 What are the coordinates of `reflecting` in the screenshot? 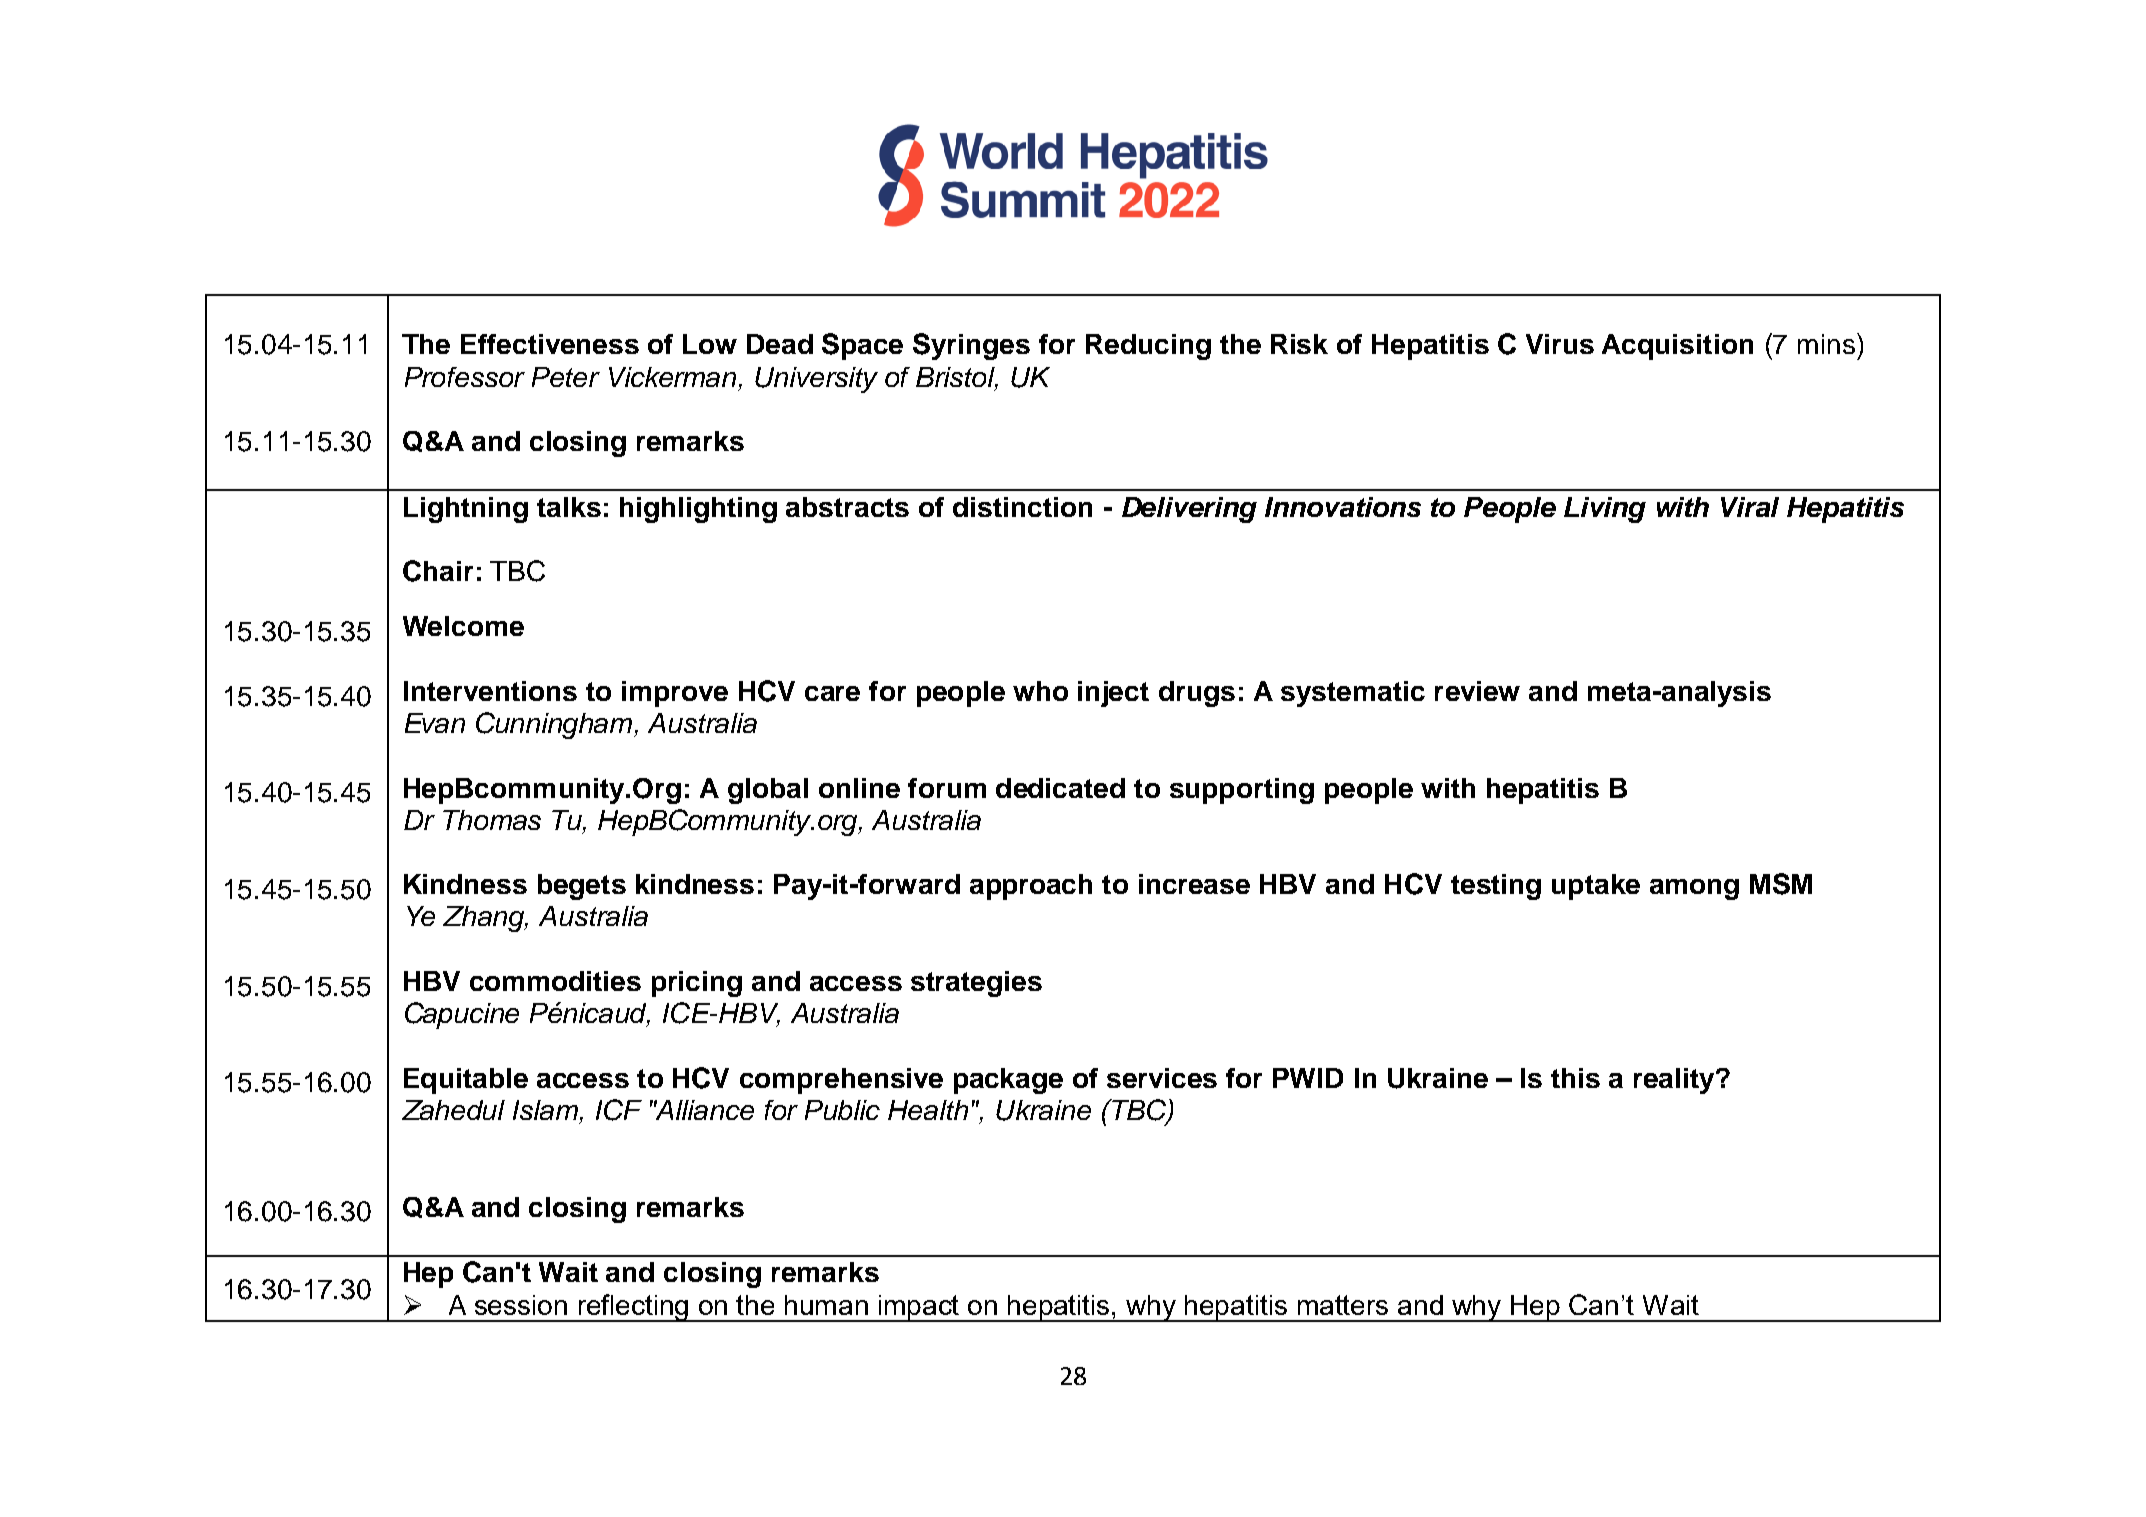 It's located at (633, 1308).
